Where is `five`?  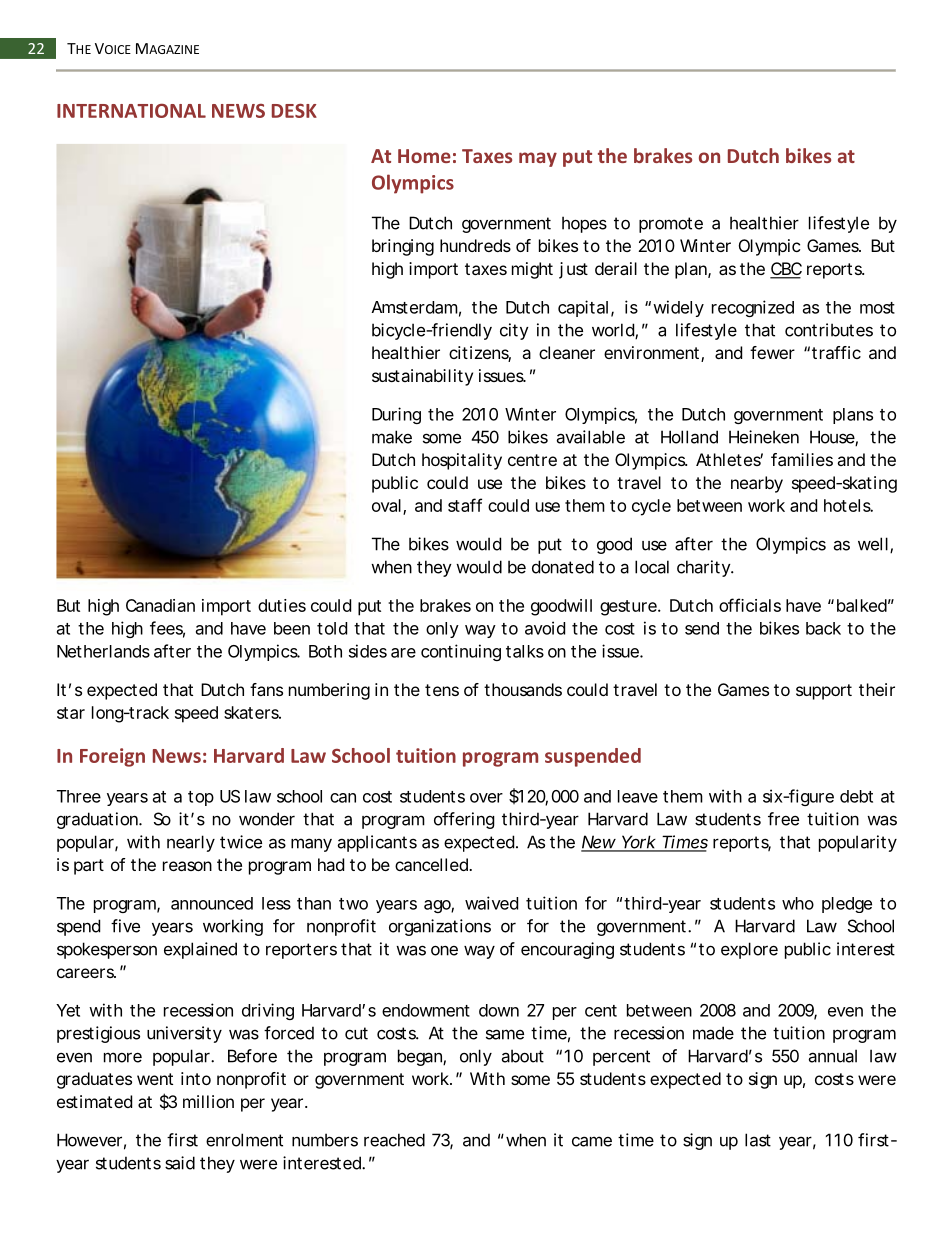 five is located at coordinates (125, 926).
